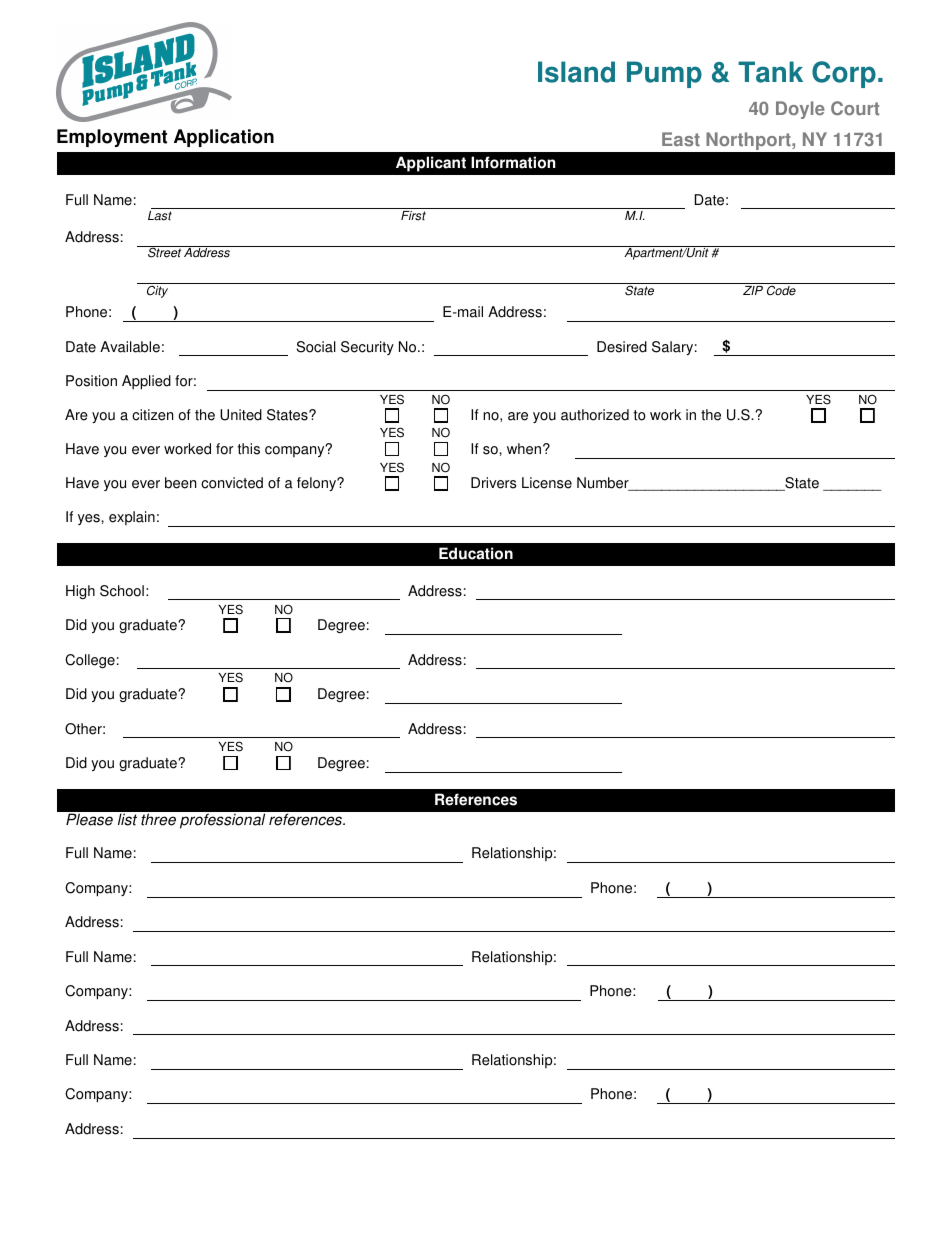 The image size is (952, 1233). Describe the element at coordinates (547, 483) in the page. I see `License` at that location.
